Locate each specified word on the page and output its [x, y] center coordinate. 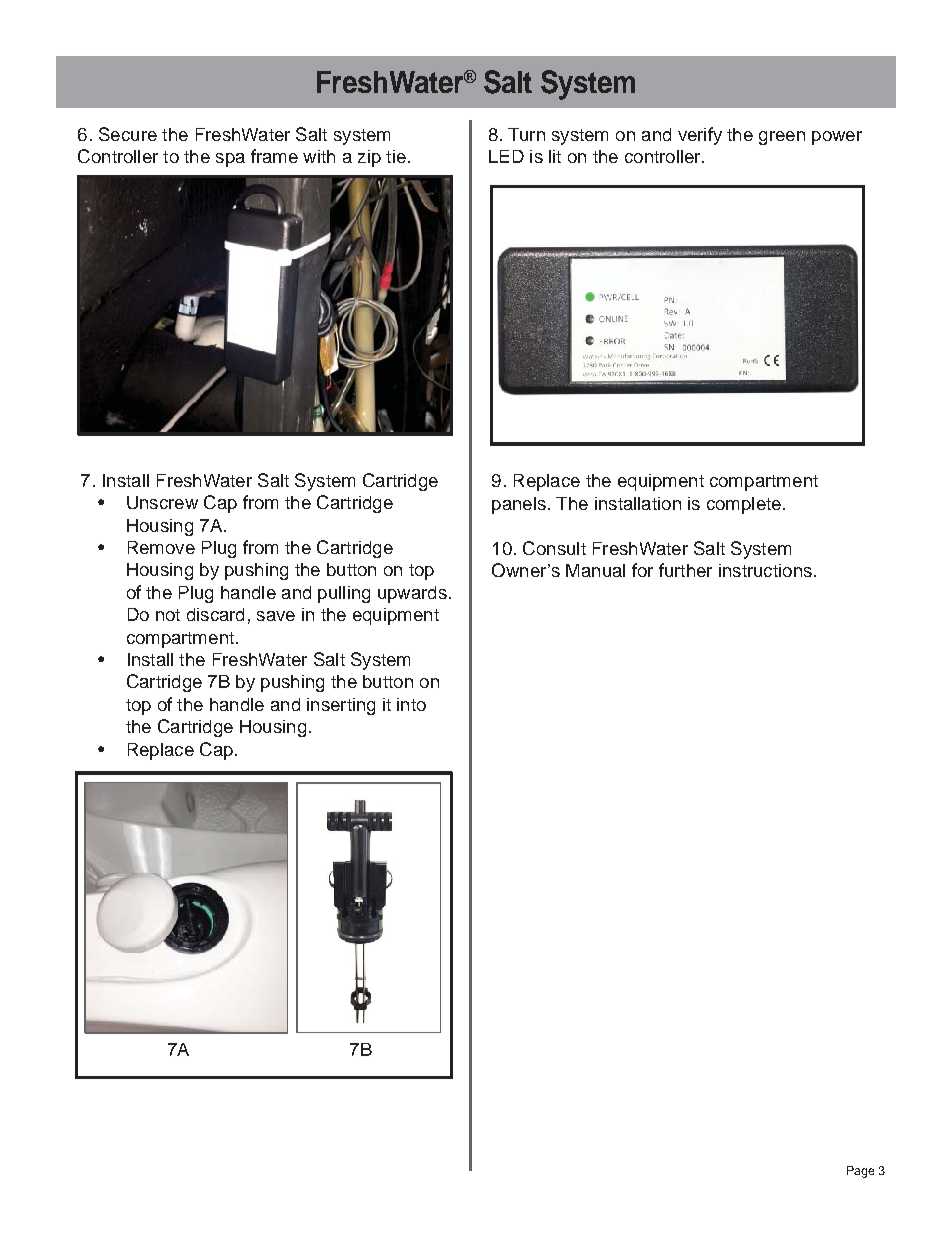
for [642, 570]
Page [860, 1172]
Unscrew [162, 502]
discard [215, 614]
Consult [554, 548]
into [411, 704]
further [685, 570]
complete [744, 505]
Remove [161, 547]
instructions [765, 570]
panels [519, 505]
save [276, 616]
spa [230, 160]
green [782, 138]
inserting [341, 706]
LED [506, 156]
